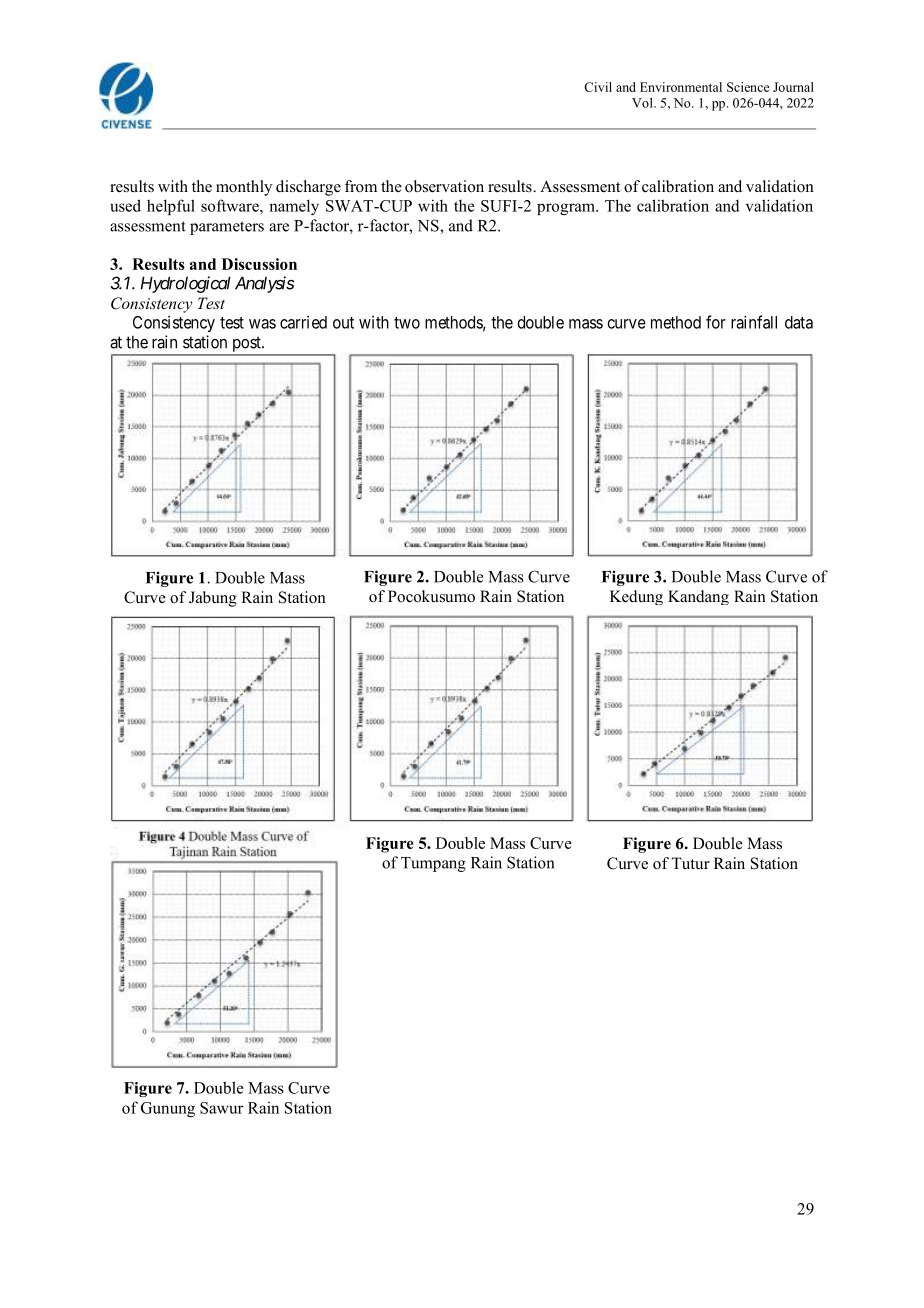  What do you see at coordinates (244, 188) in the screenshot?
I see `monthly` at bounding box center [244, 188].
